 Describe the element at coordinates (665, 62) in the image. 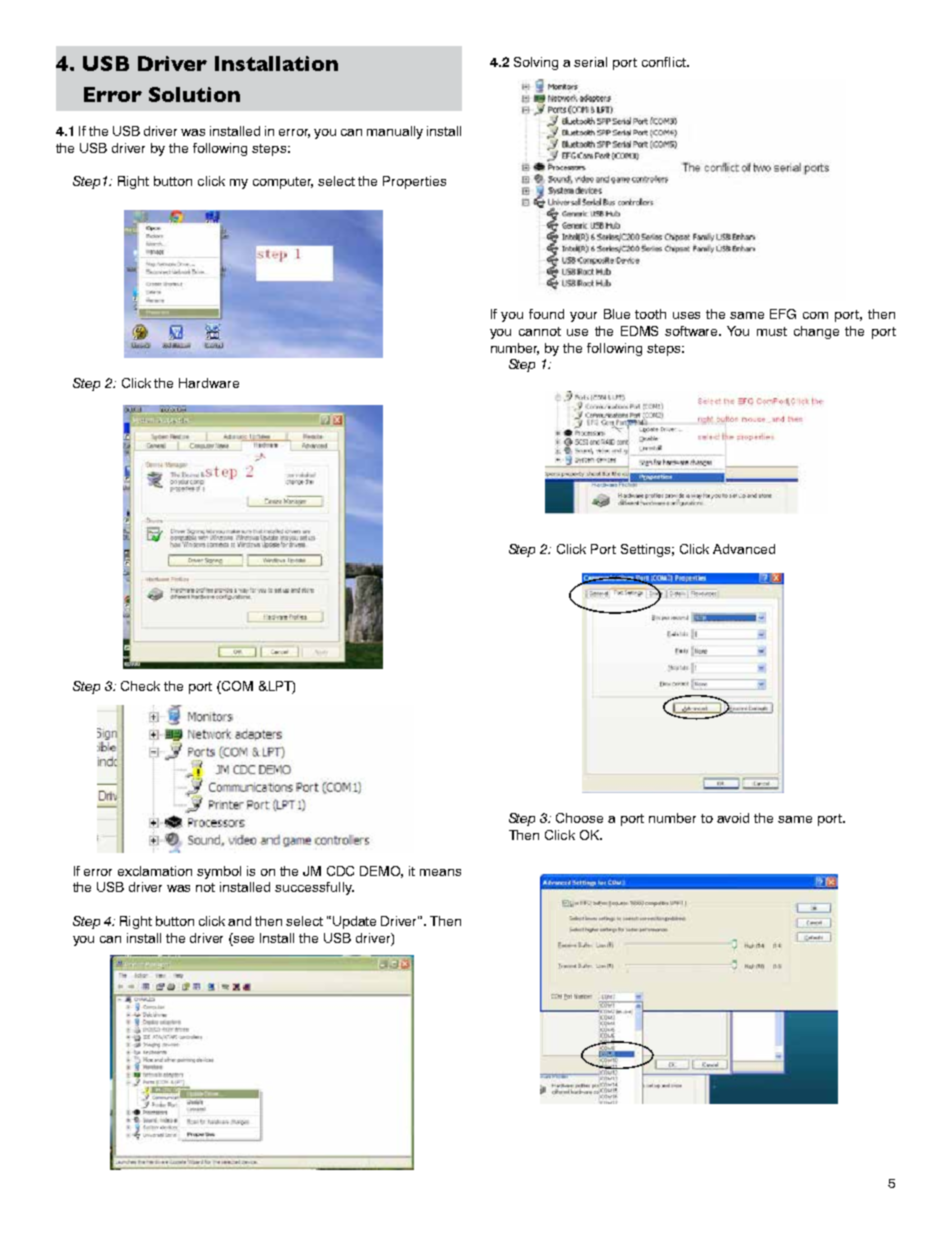

I see `conflict` at that location.
